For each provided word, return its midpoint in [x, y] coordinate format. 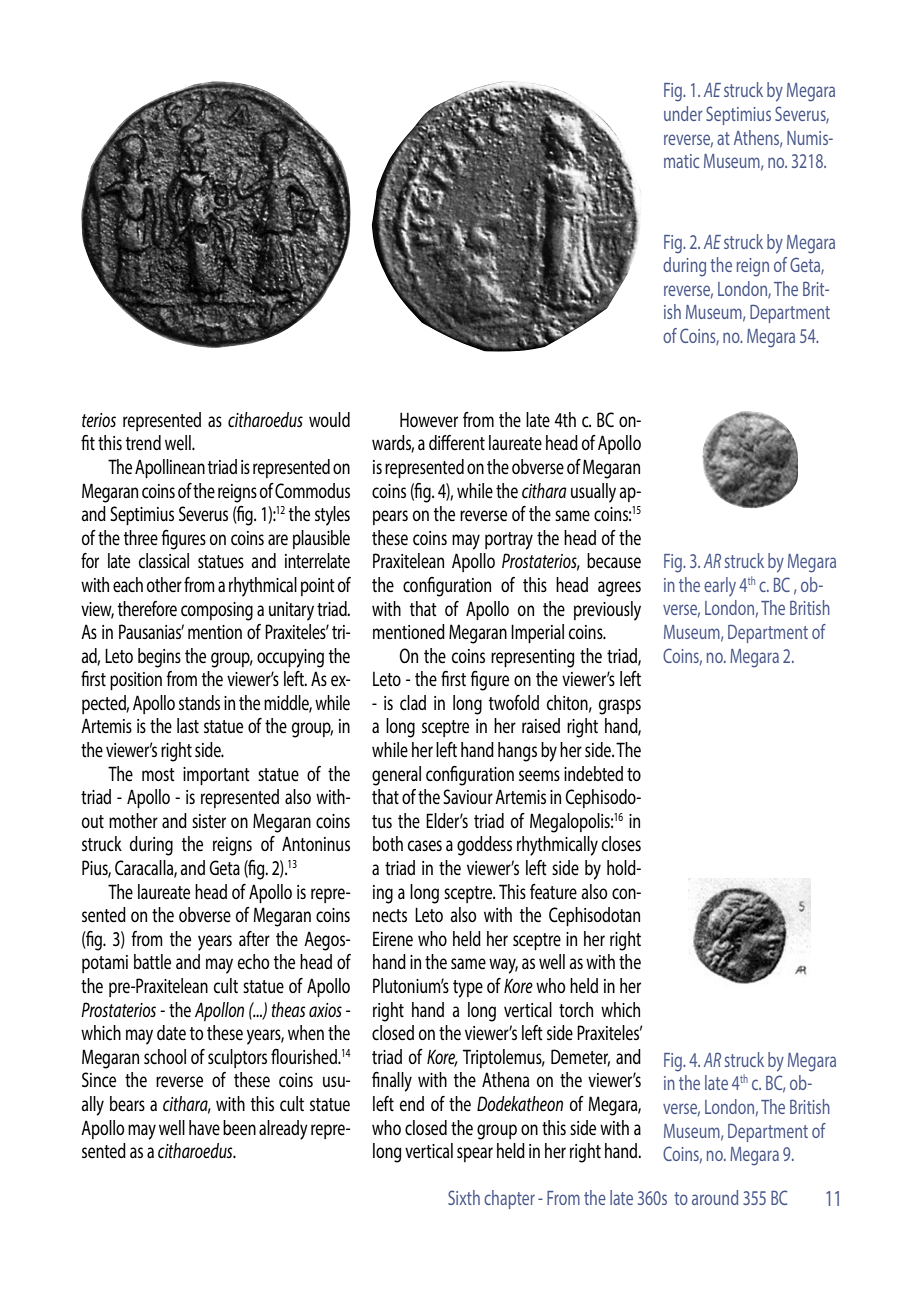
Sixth [464, 1197]
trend [143, 443]
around [715, 1197]
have [204, 1128]
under [683, 113]
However [429, 420]
